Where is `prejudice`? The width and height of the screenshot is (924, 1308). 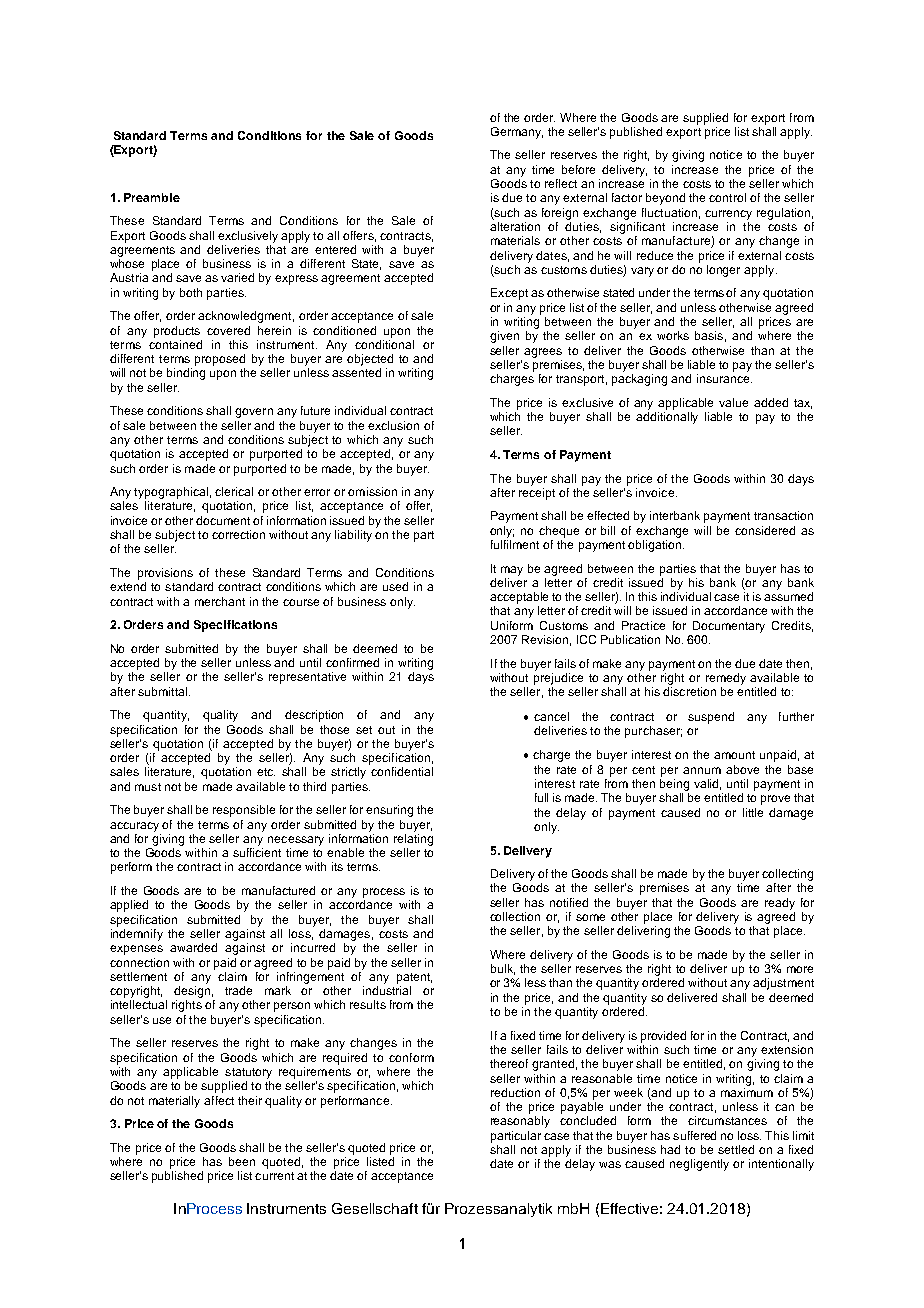
prejudice is located at coordinates (558, 679).
